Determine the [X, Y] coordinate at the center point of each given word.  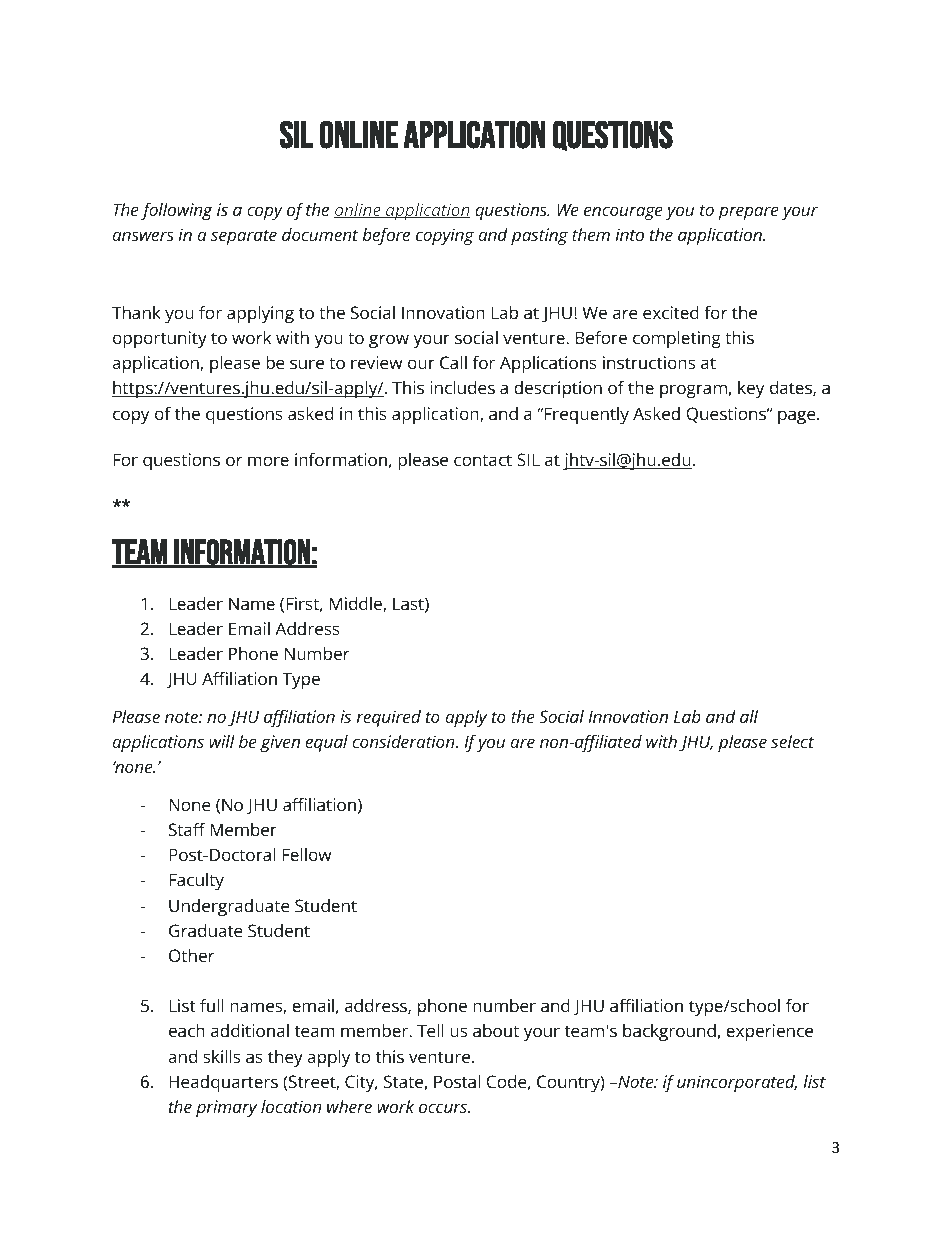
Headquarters [223, 1083]
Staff [187, 829]
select [792, 741]
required [389, 718]
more [268, 461]
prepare [748, 213]
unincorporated [737, 1083]
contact [483, 460]
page [798, 417]
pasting [539, 236]
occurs [444, 1108]
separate [244, 237]
